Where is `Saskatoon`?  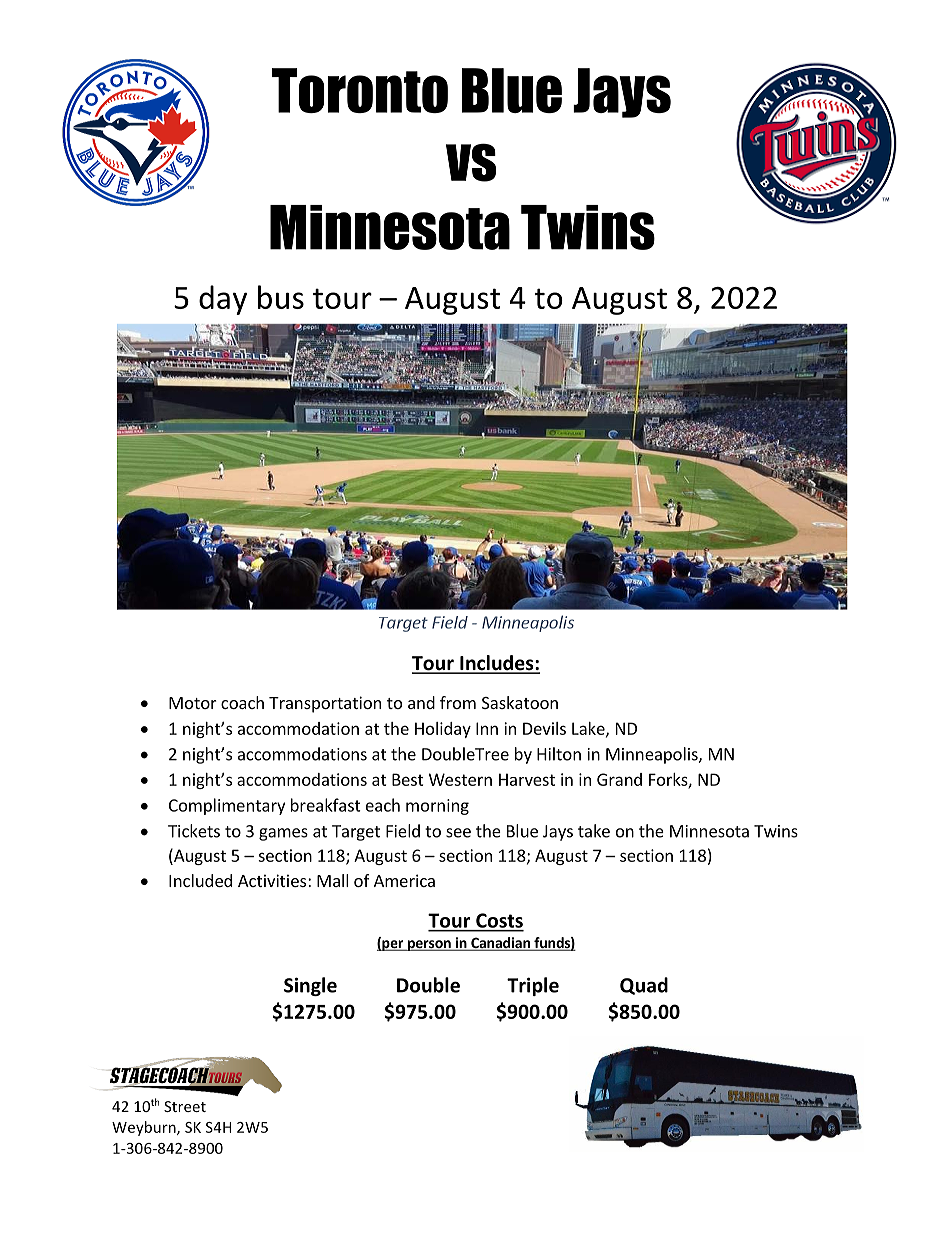
Saskatoon is located at coordinates (520, 702).
